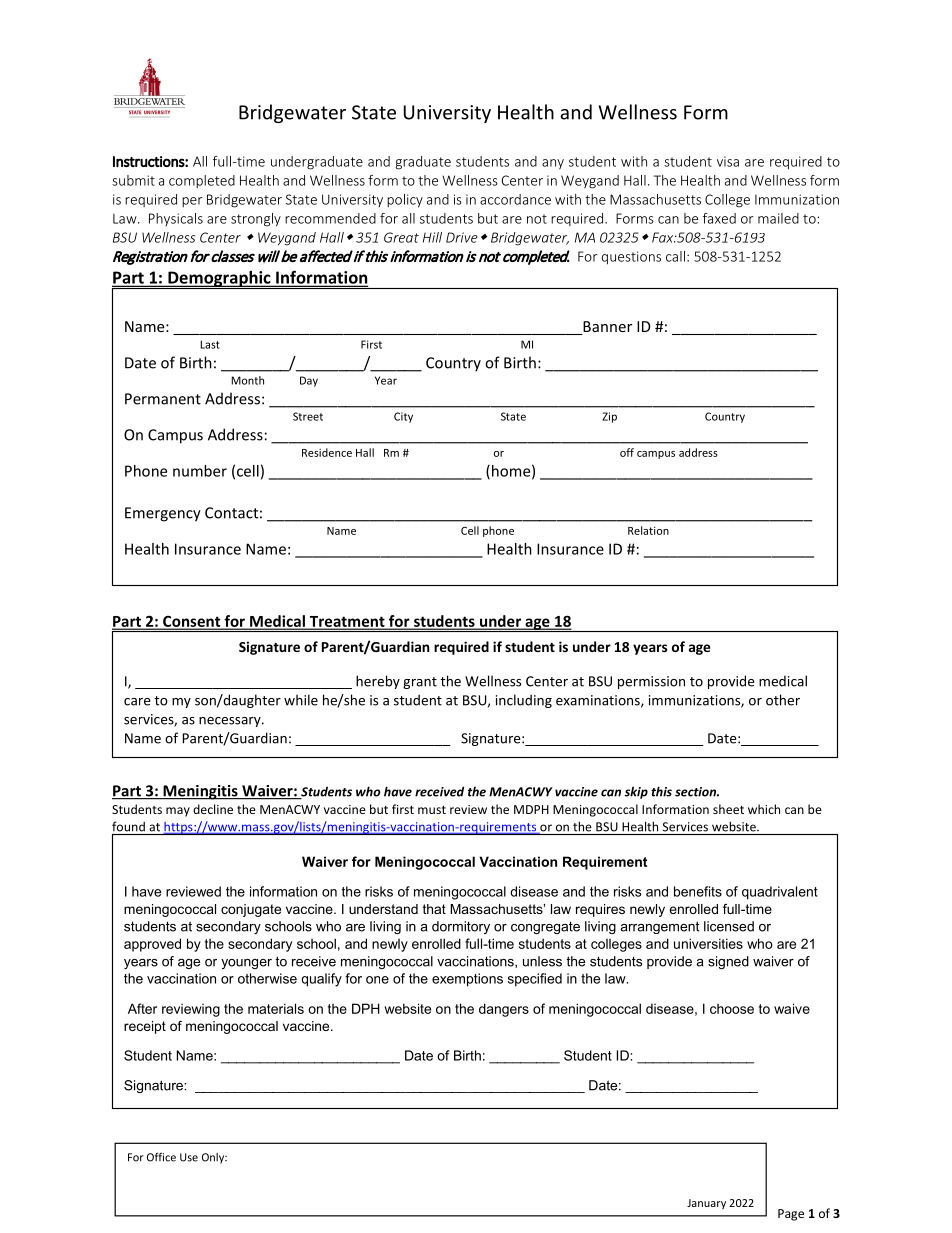  I want to click on benefits, so click(698, 891).
